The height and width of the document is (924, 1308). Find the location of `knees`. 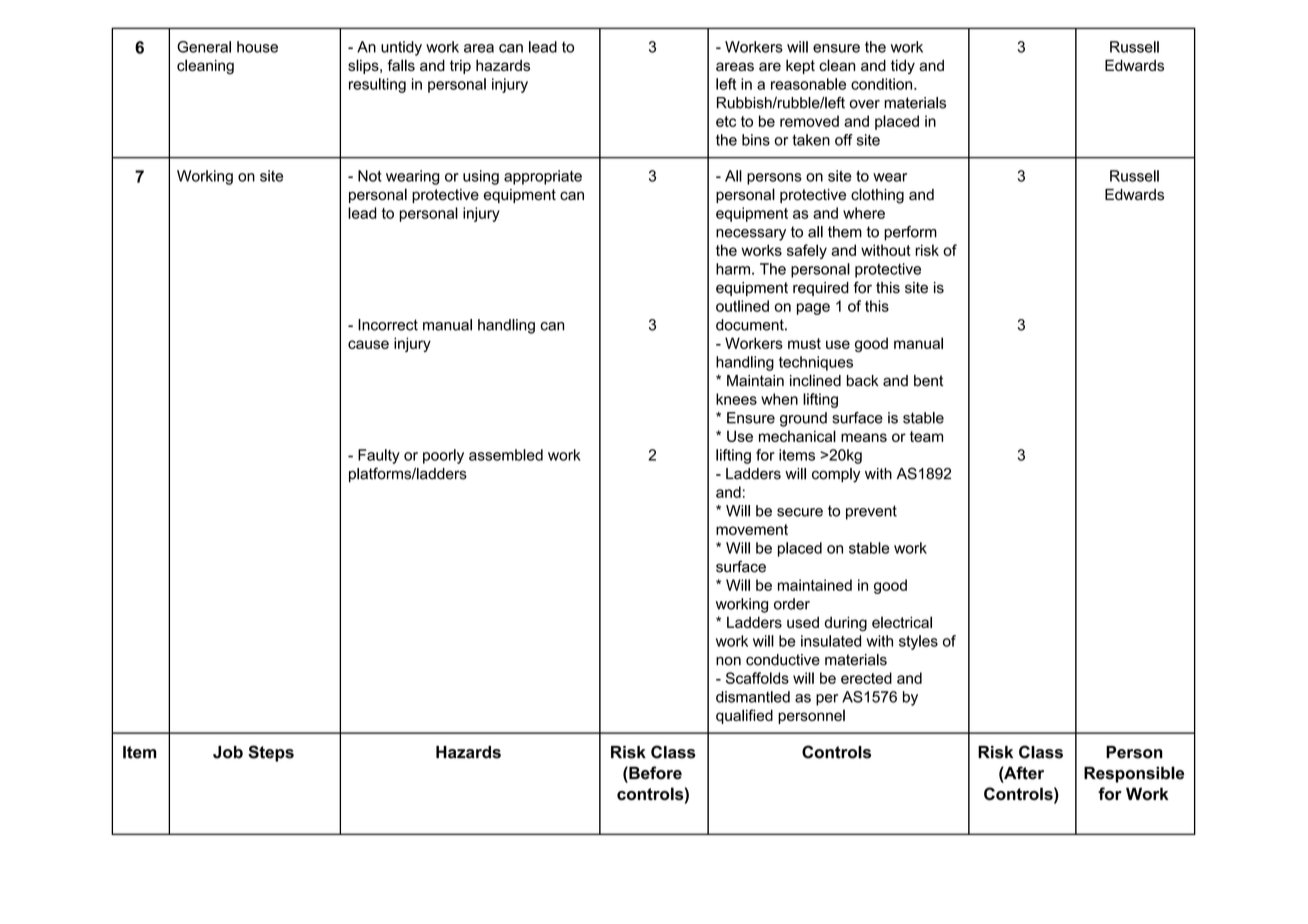

knees is located at coordinates (736, 399).
